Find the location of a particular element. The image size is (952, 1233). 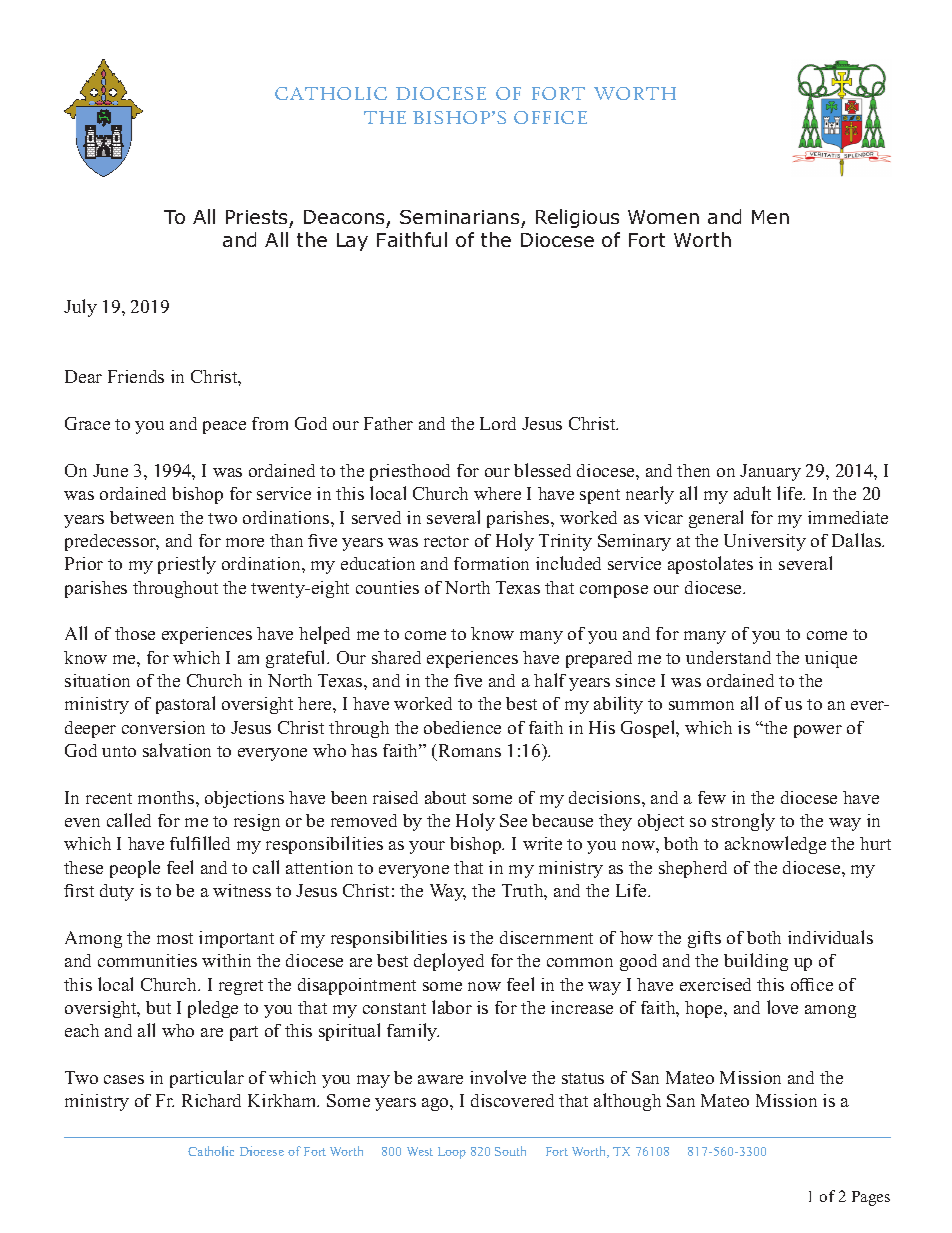

power is located at coordinates (818, 731).
